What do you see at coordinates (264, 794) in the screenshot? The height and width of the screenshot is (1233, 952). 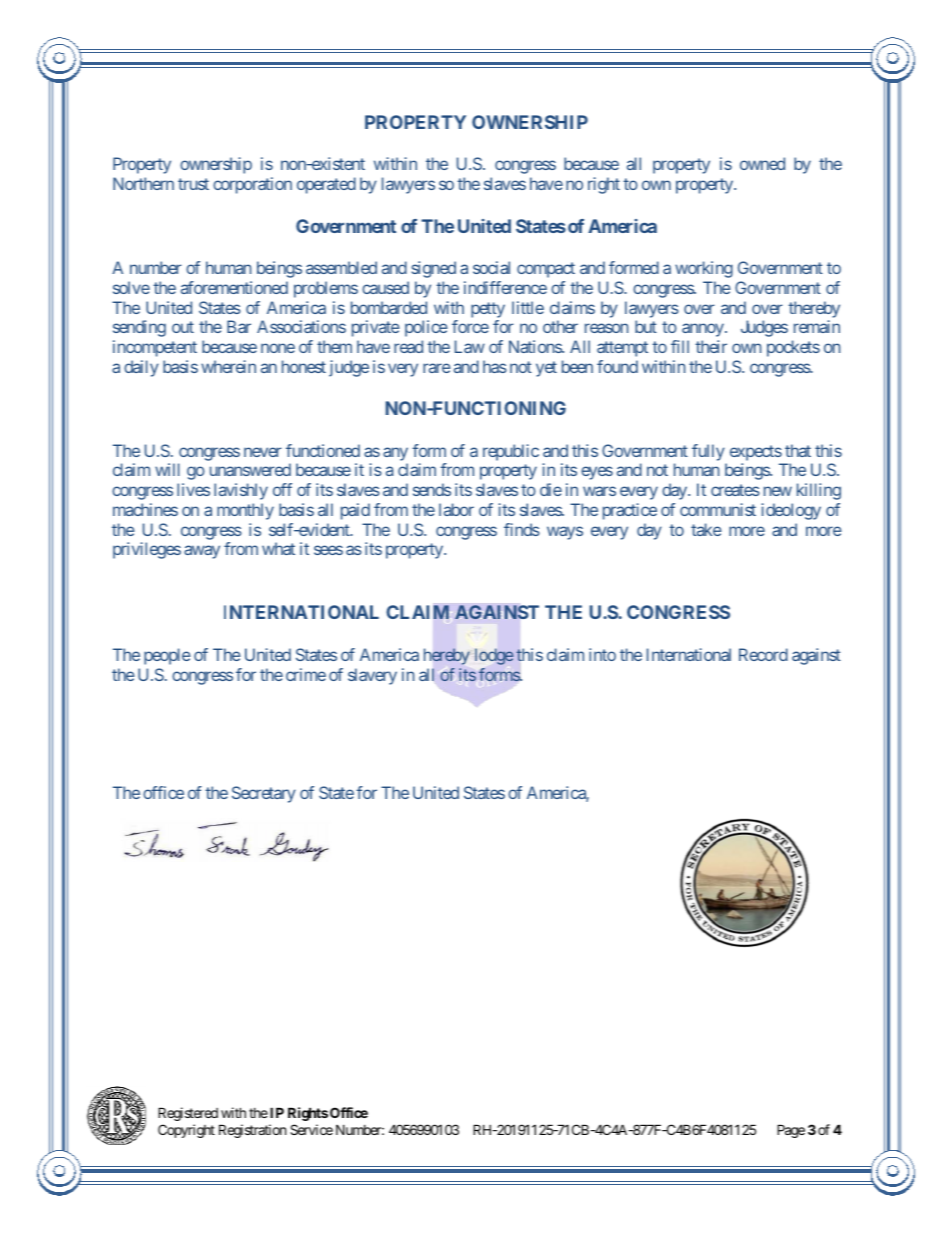 I see `Secretary` at bounding box center [264, 794].
